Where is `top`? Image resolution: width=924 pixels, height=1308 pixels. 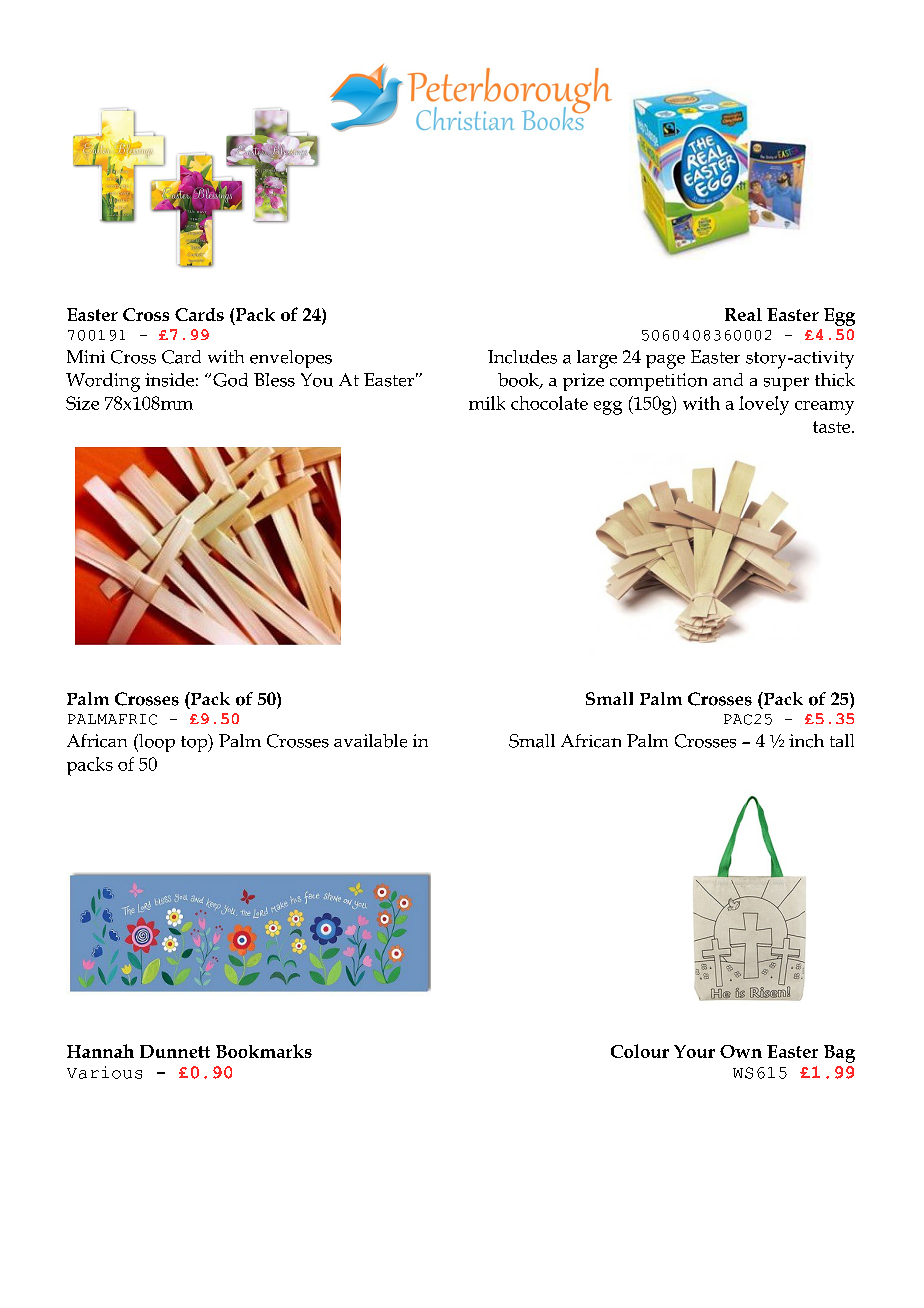 top is located at coordinates (195, 743).
